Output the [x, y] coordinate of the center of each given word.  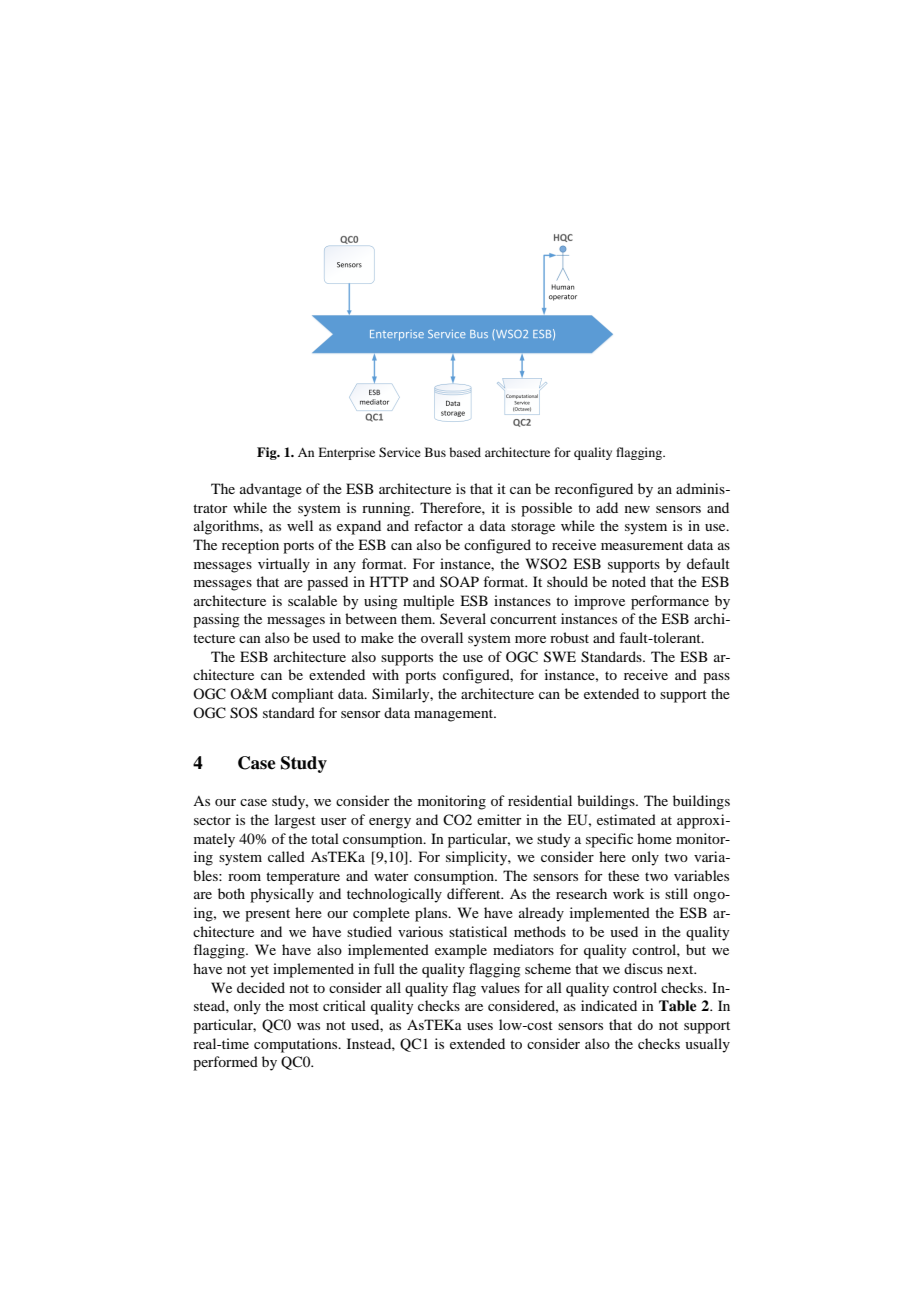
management [455, 715]
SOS [244, 713]
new [637, 509]
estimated [626, 819]
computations [297, 1045]
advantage [271, 490]
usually [707, 1045]
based [465, 452]
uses [480, 1026]
